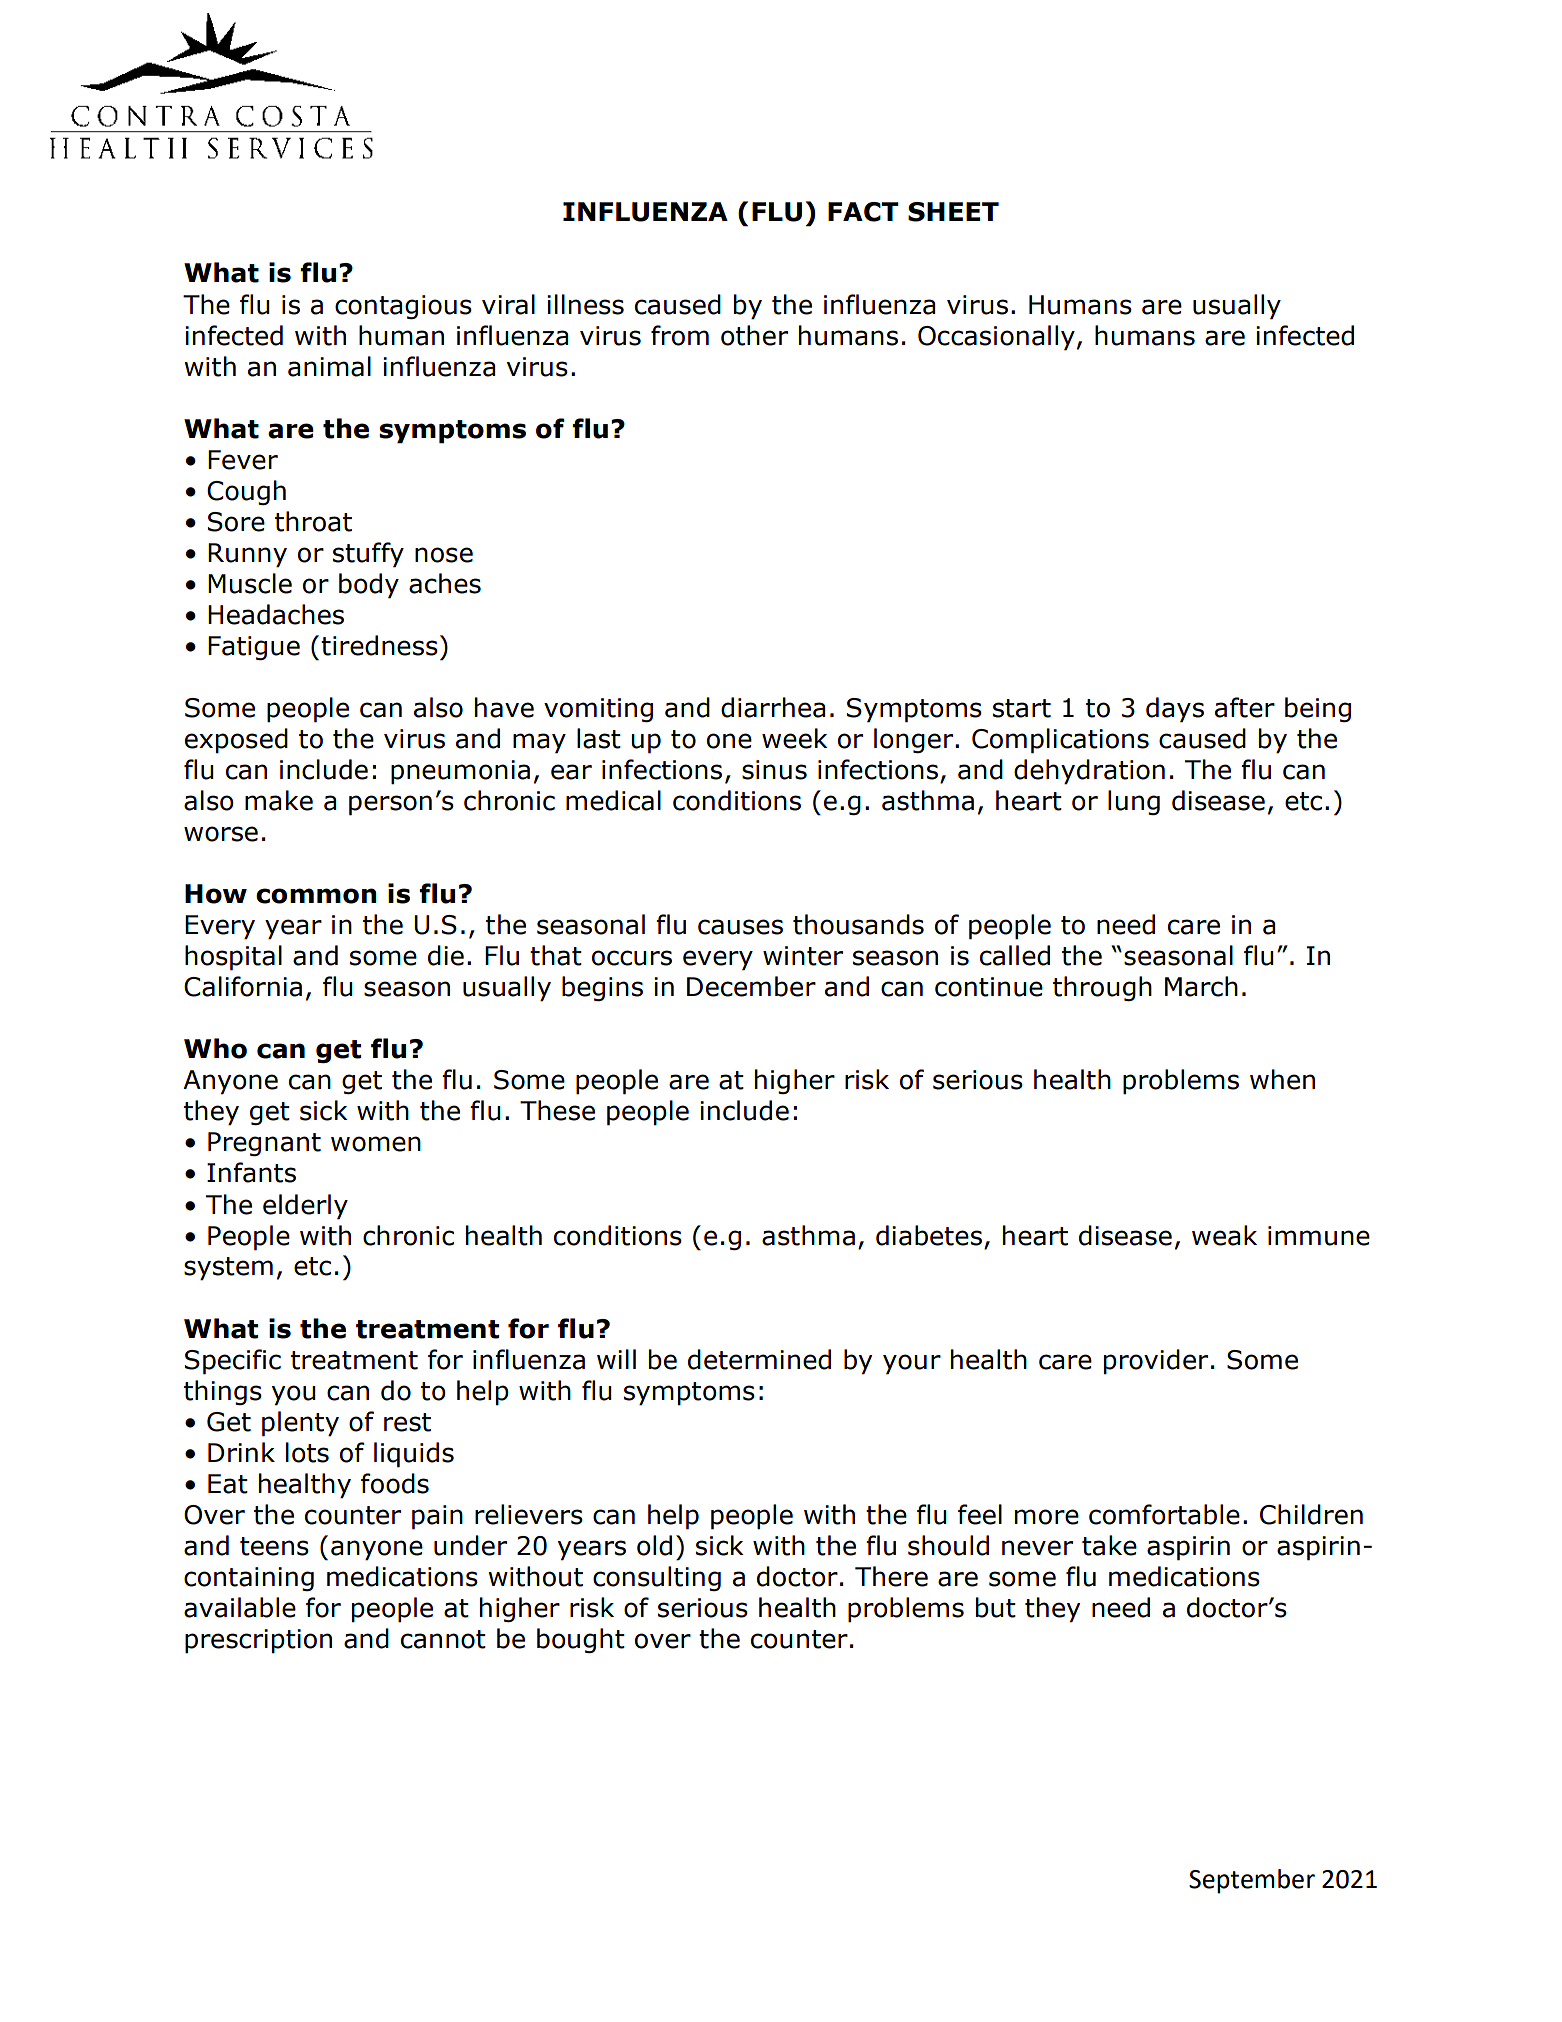  Describe the element at coordinates (996, 338) in the screenshot. I see `Occasionally` at that location.
